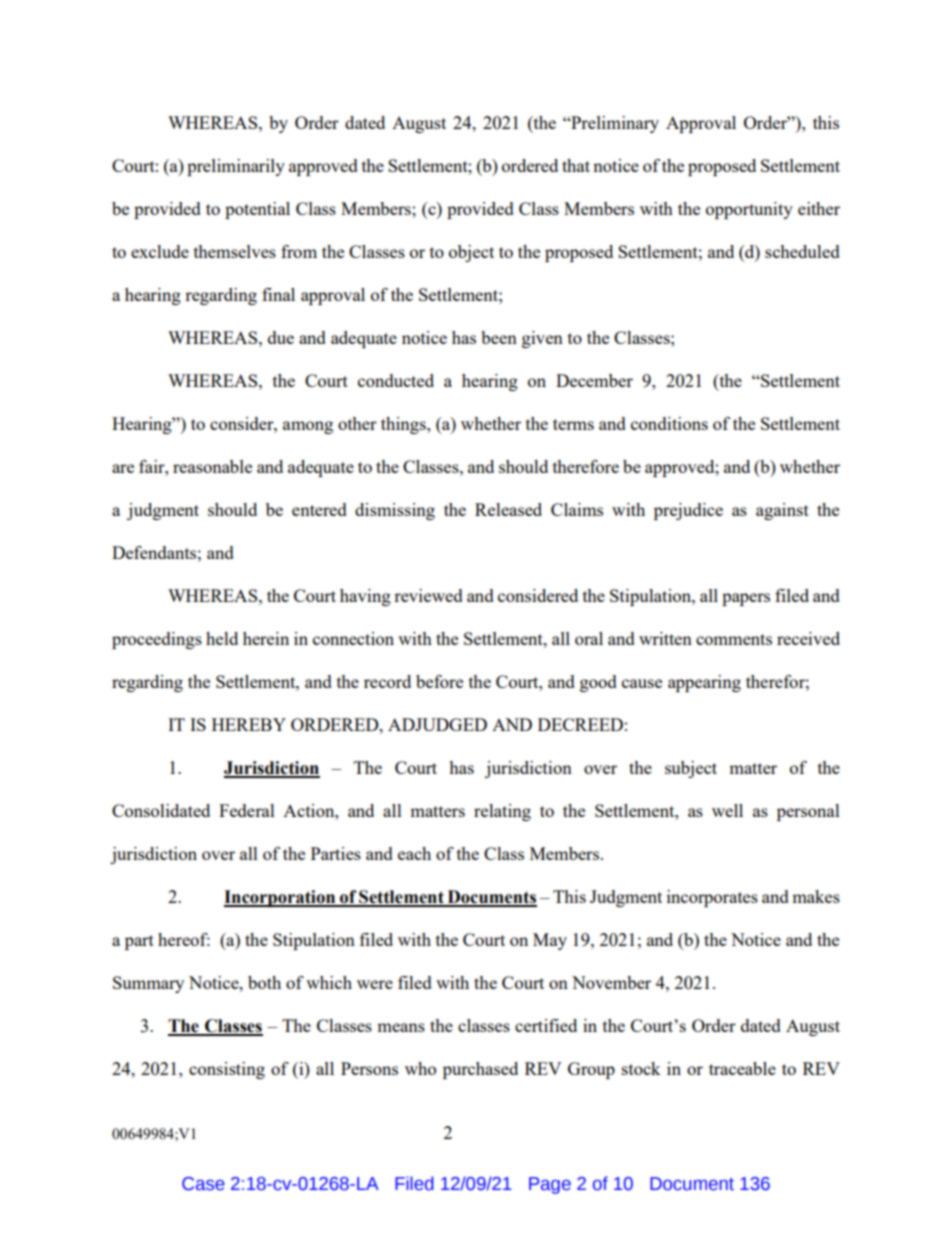  I want to click on object, so click(471, 253).
